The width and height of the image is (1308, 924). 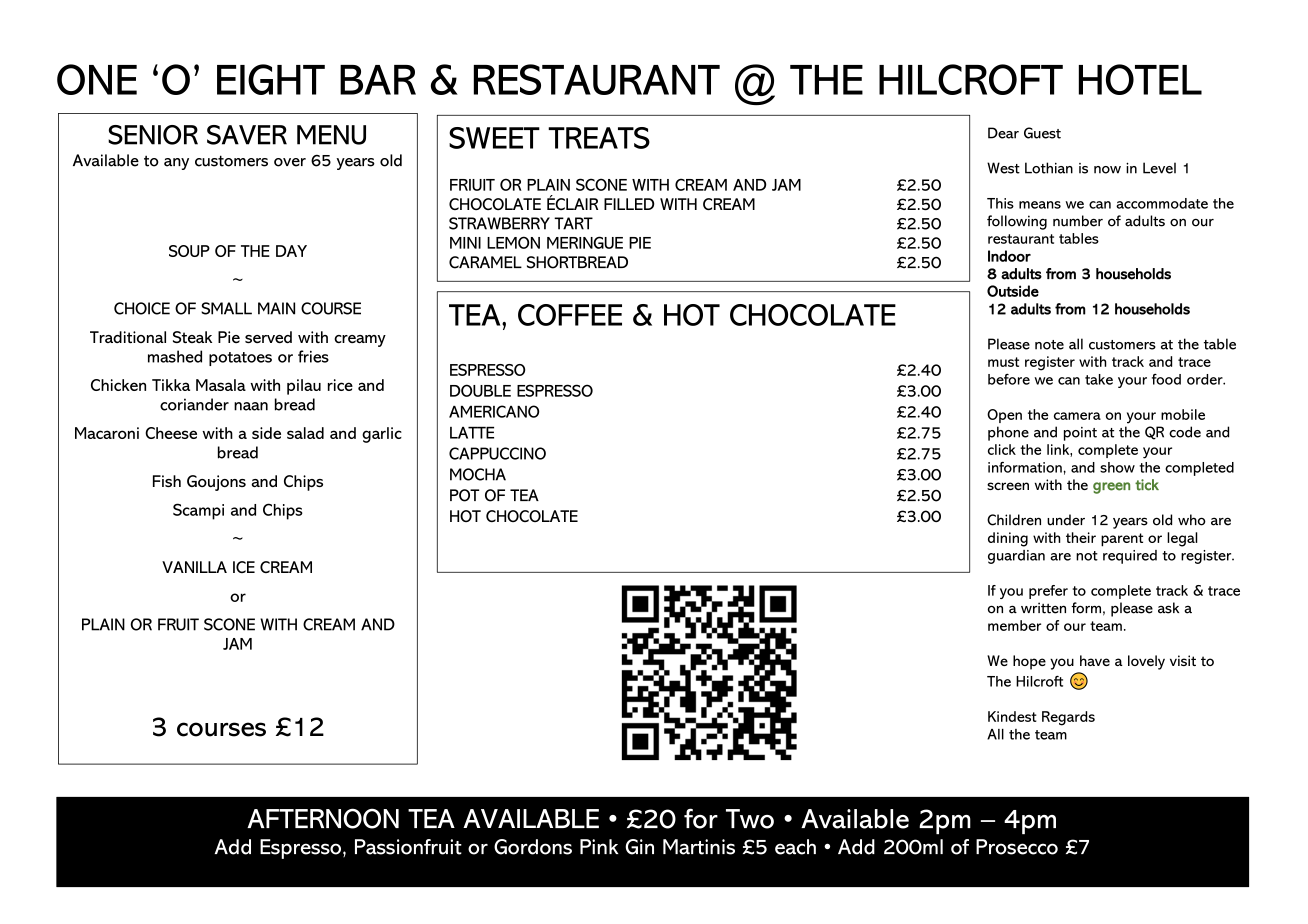 I want to click on AFTERNOON, so click(x=323, y=818).
